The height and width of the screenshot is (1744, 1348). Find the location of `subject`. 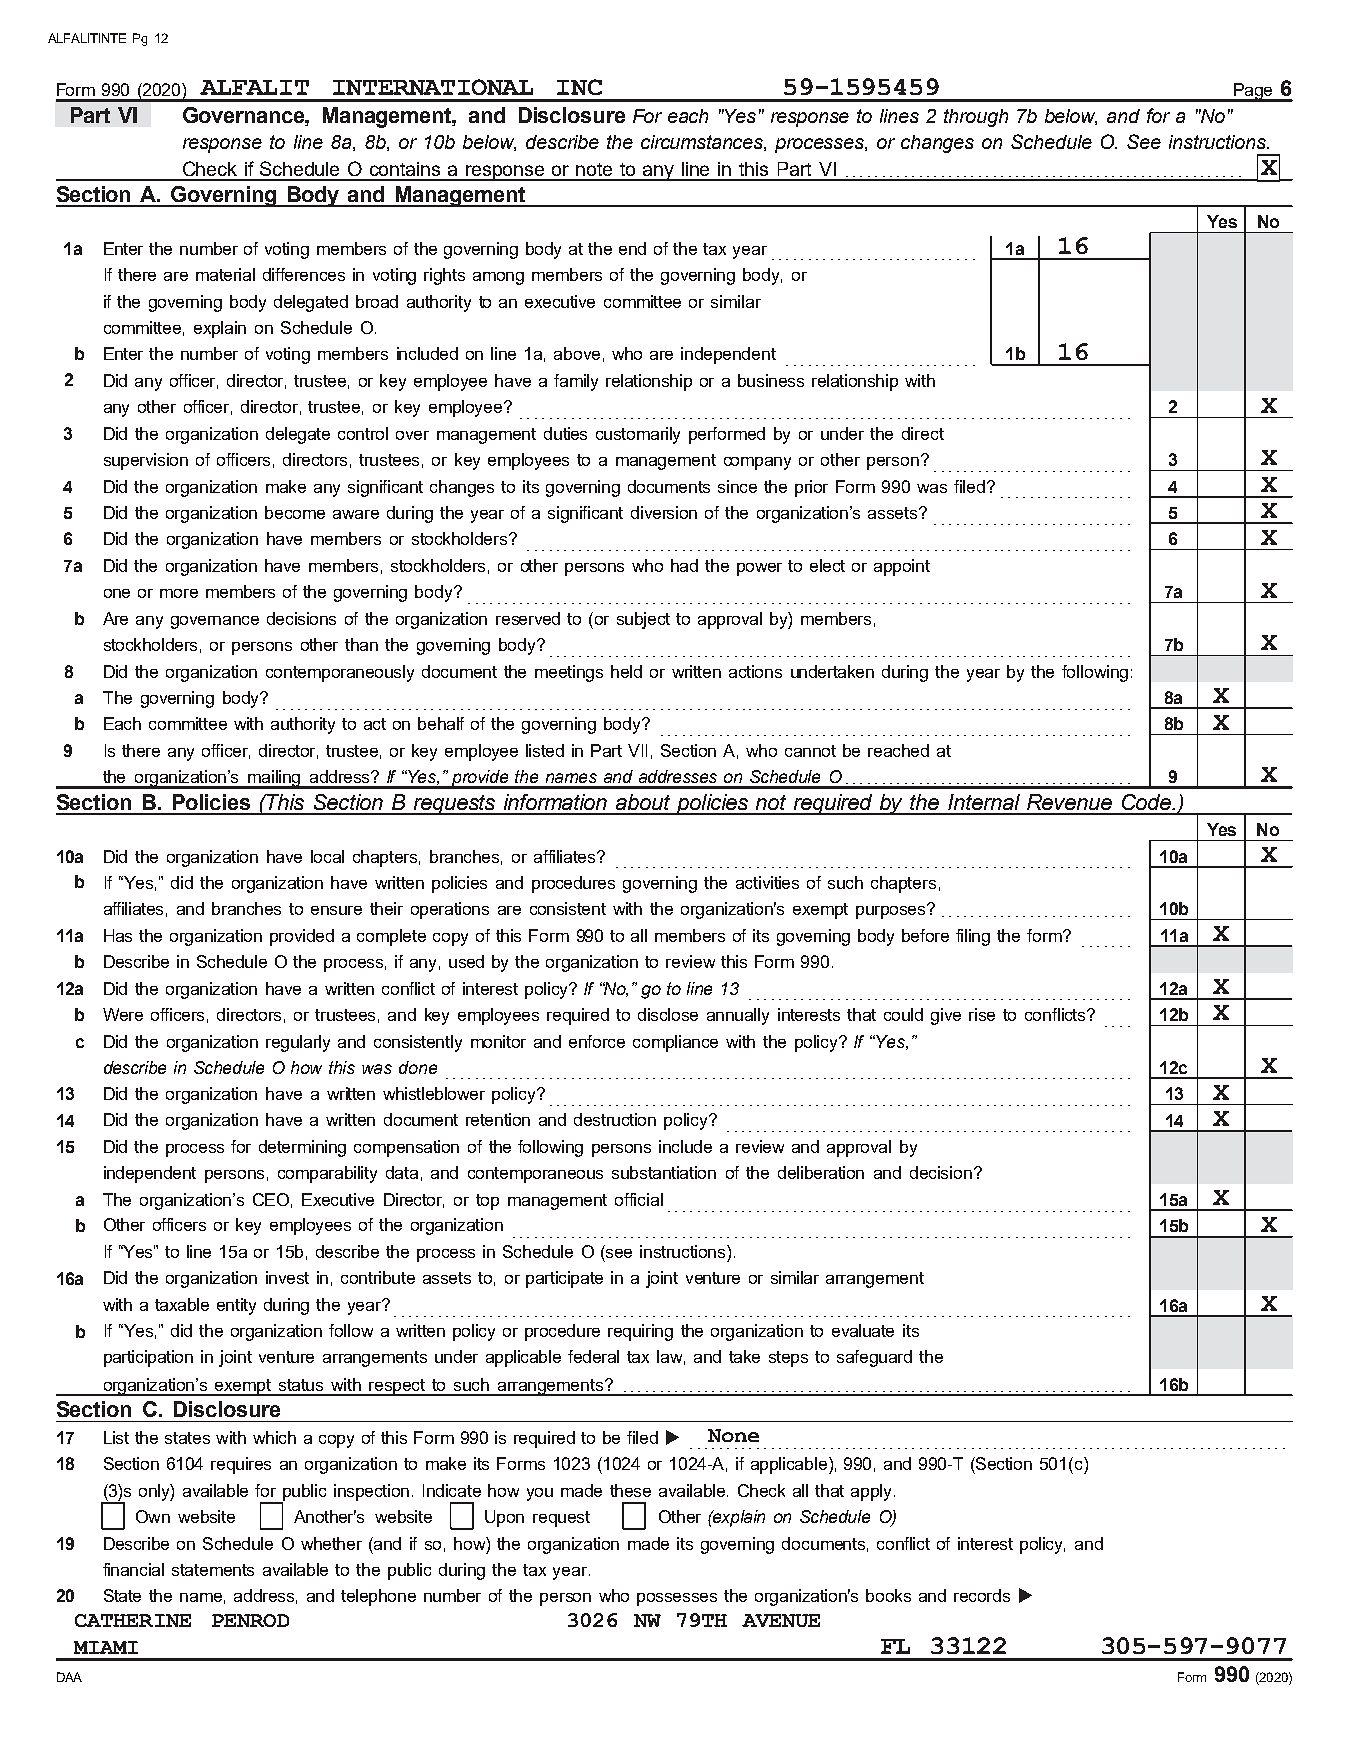

subject is located at coordinates (643, 620).
